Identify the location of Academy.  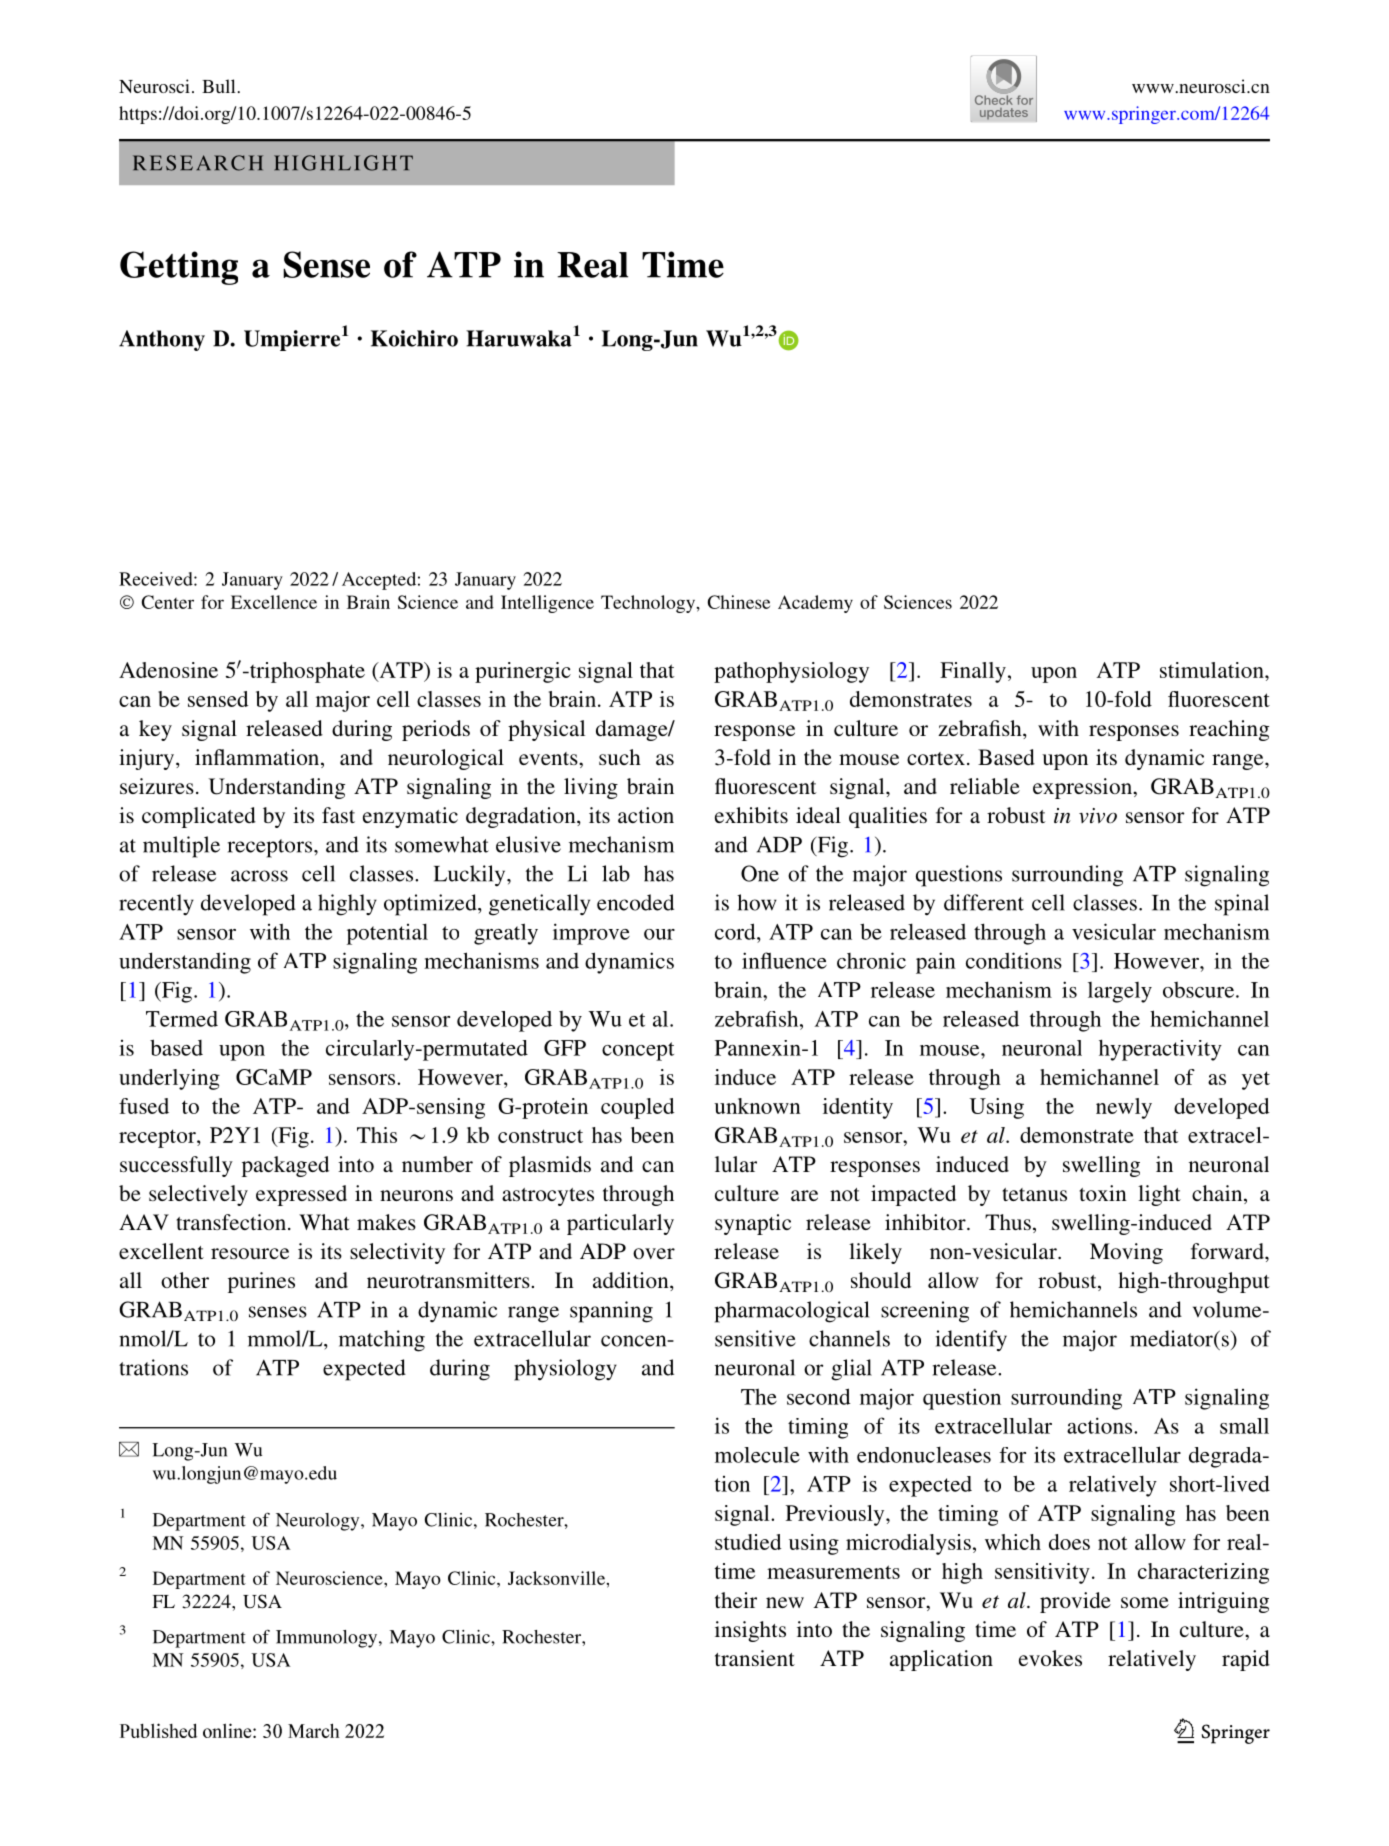
(815, 604).
